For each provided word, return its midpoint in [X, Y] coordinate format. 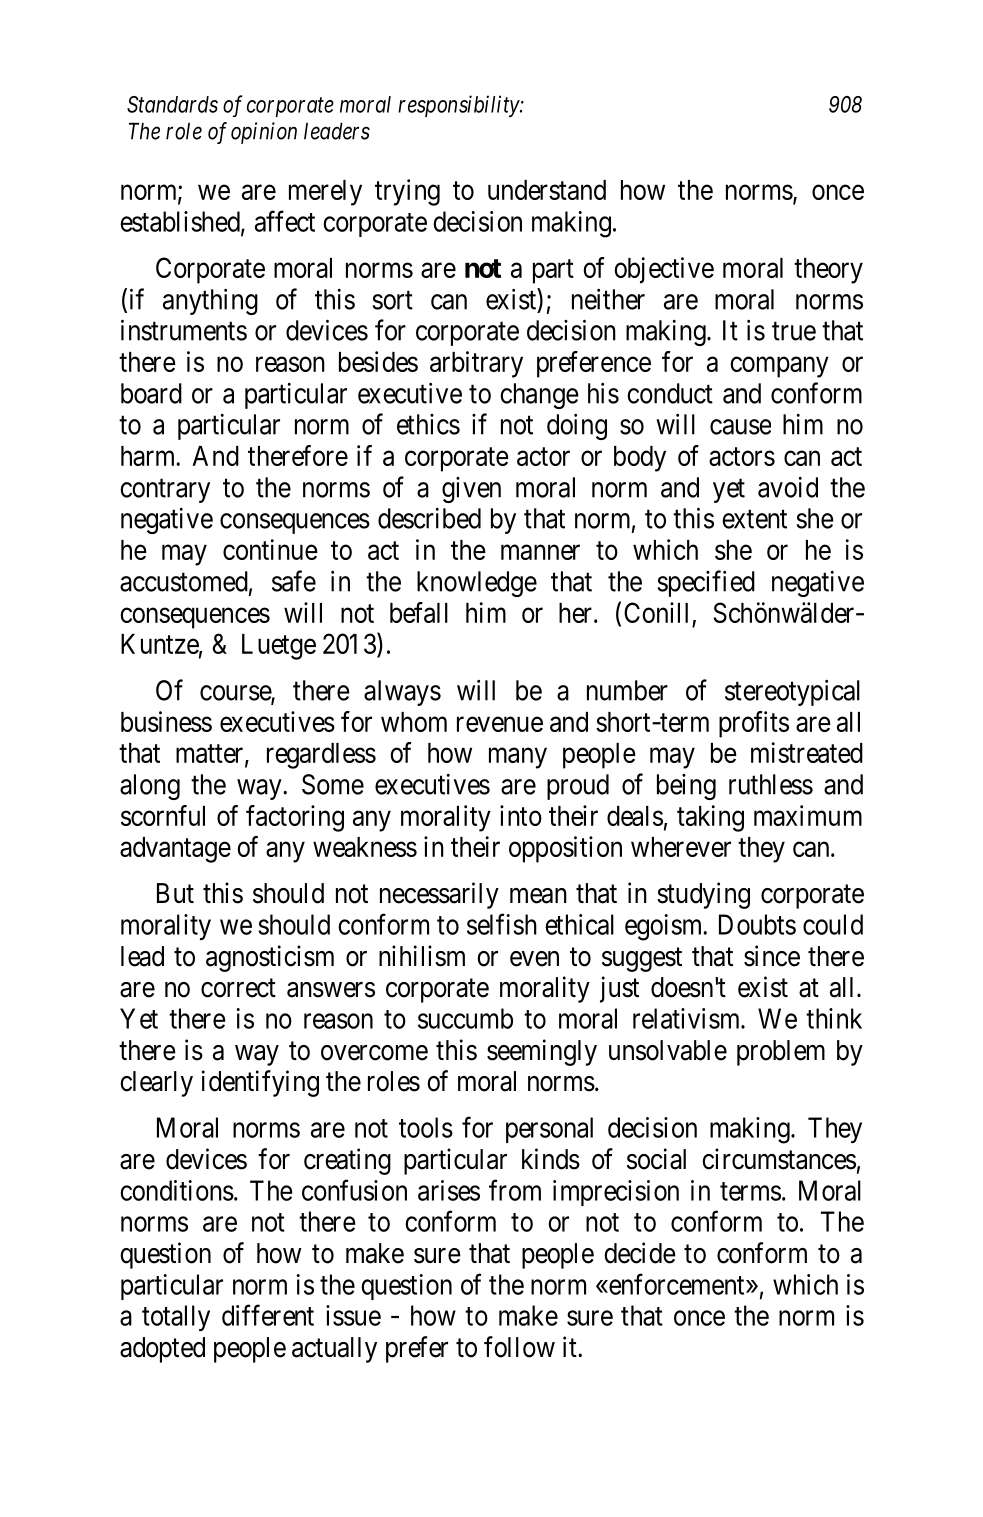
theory [828, 271]
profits [754, 724]
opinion [264, 133]
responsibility [459, 106]
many [518, 758]
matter [211, 754]
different [268, 1315]
